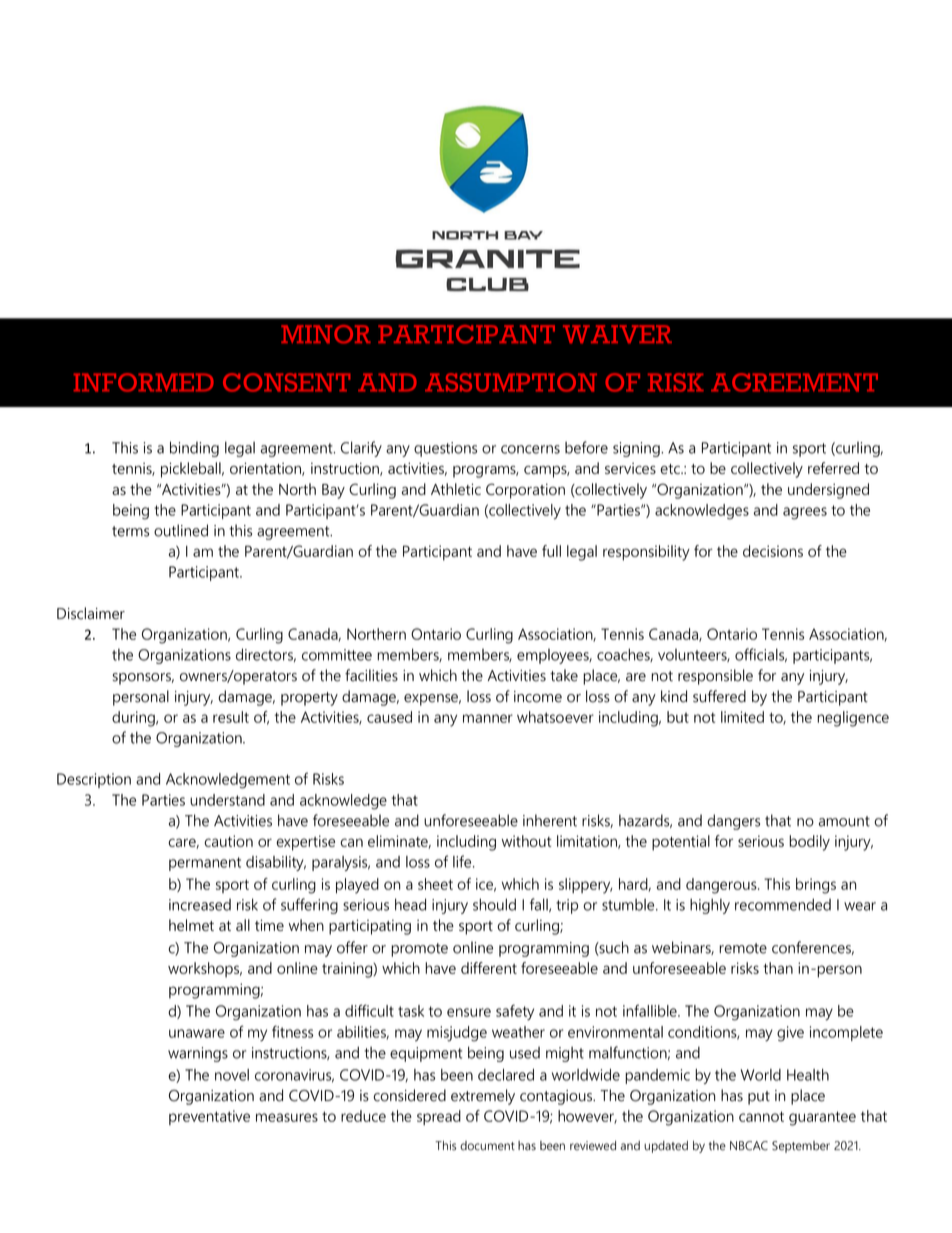 The width and height of the image is (952, 1233). Describe the element at coordinates (805, 513) in the image. I see `agrees` at that location.
